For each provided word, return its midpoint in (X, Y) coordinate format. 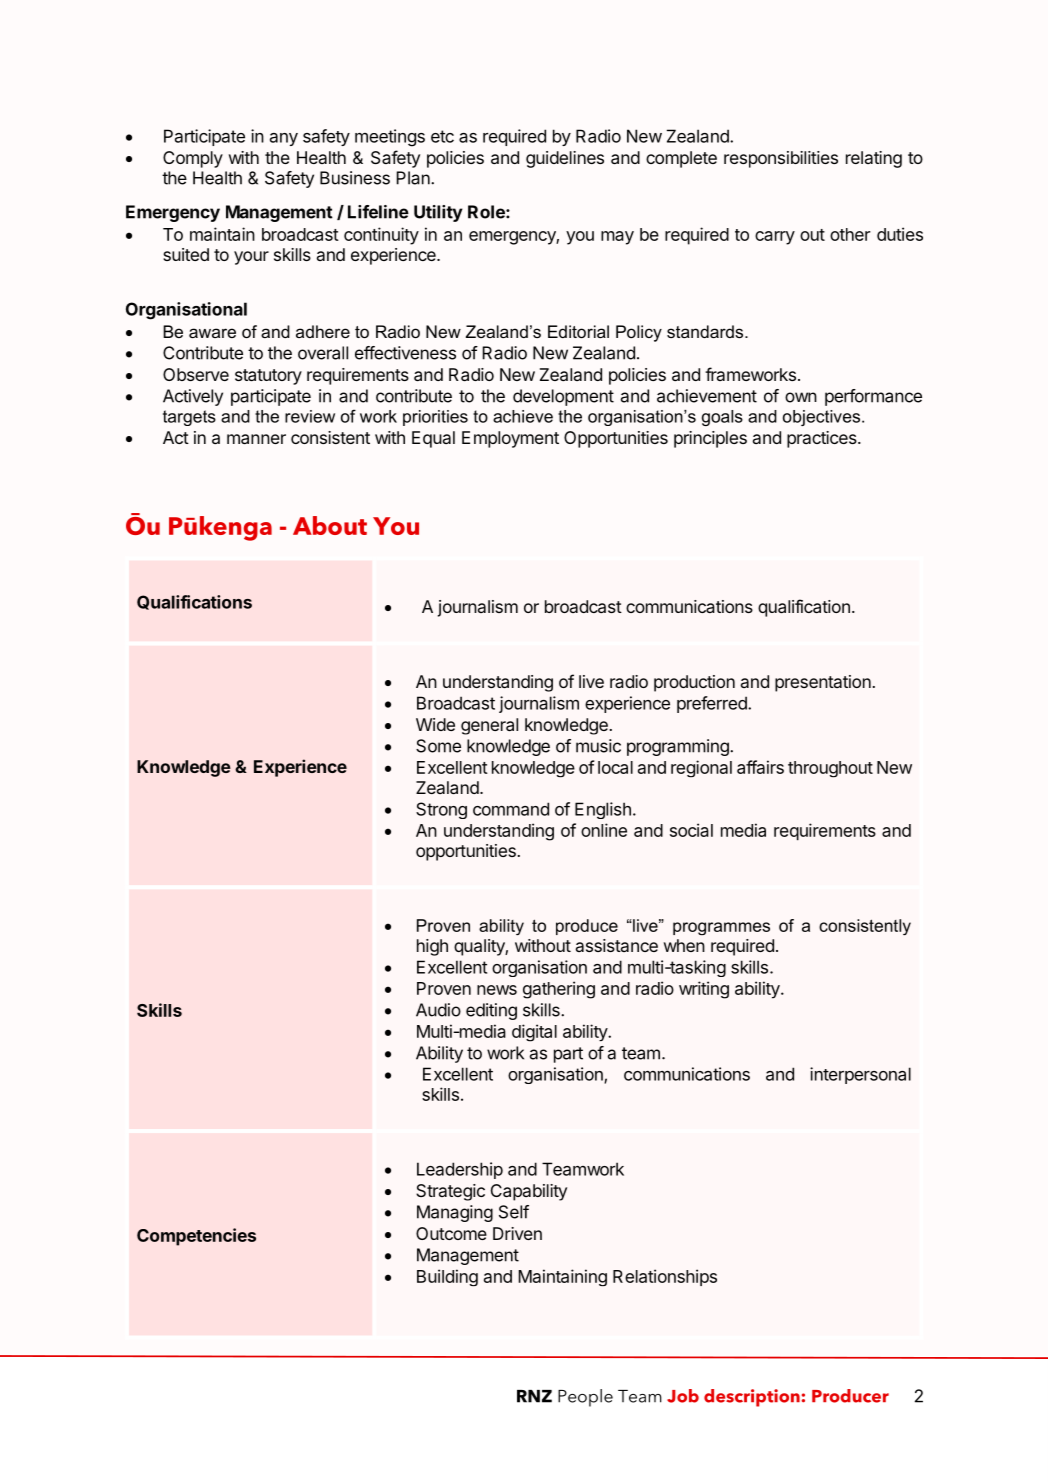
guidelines (565, 159)
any (284, 139)
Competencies (196, 1237)
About (330, 525)
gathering (559, 990)
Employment (510, 439)
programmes (721, 928)
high (432, 947)
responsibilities (781, 159)
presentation (823, 683)
